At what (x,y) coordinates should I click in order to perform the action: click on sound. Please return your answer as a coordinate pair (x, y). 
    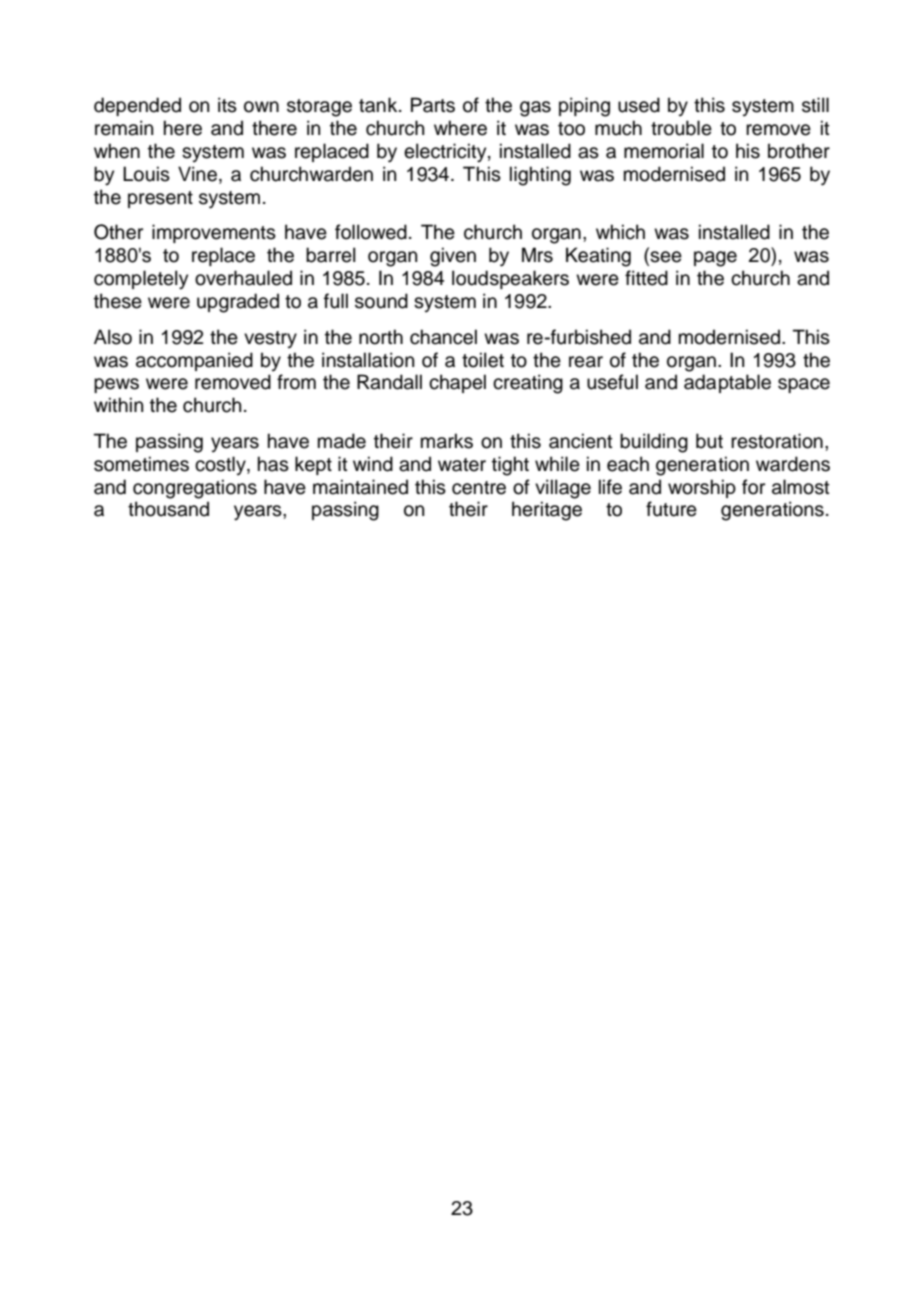
    Looking at the image, I should click on (381, 301).
